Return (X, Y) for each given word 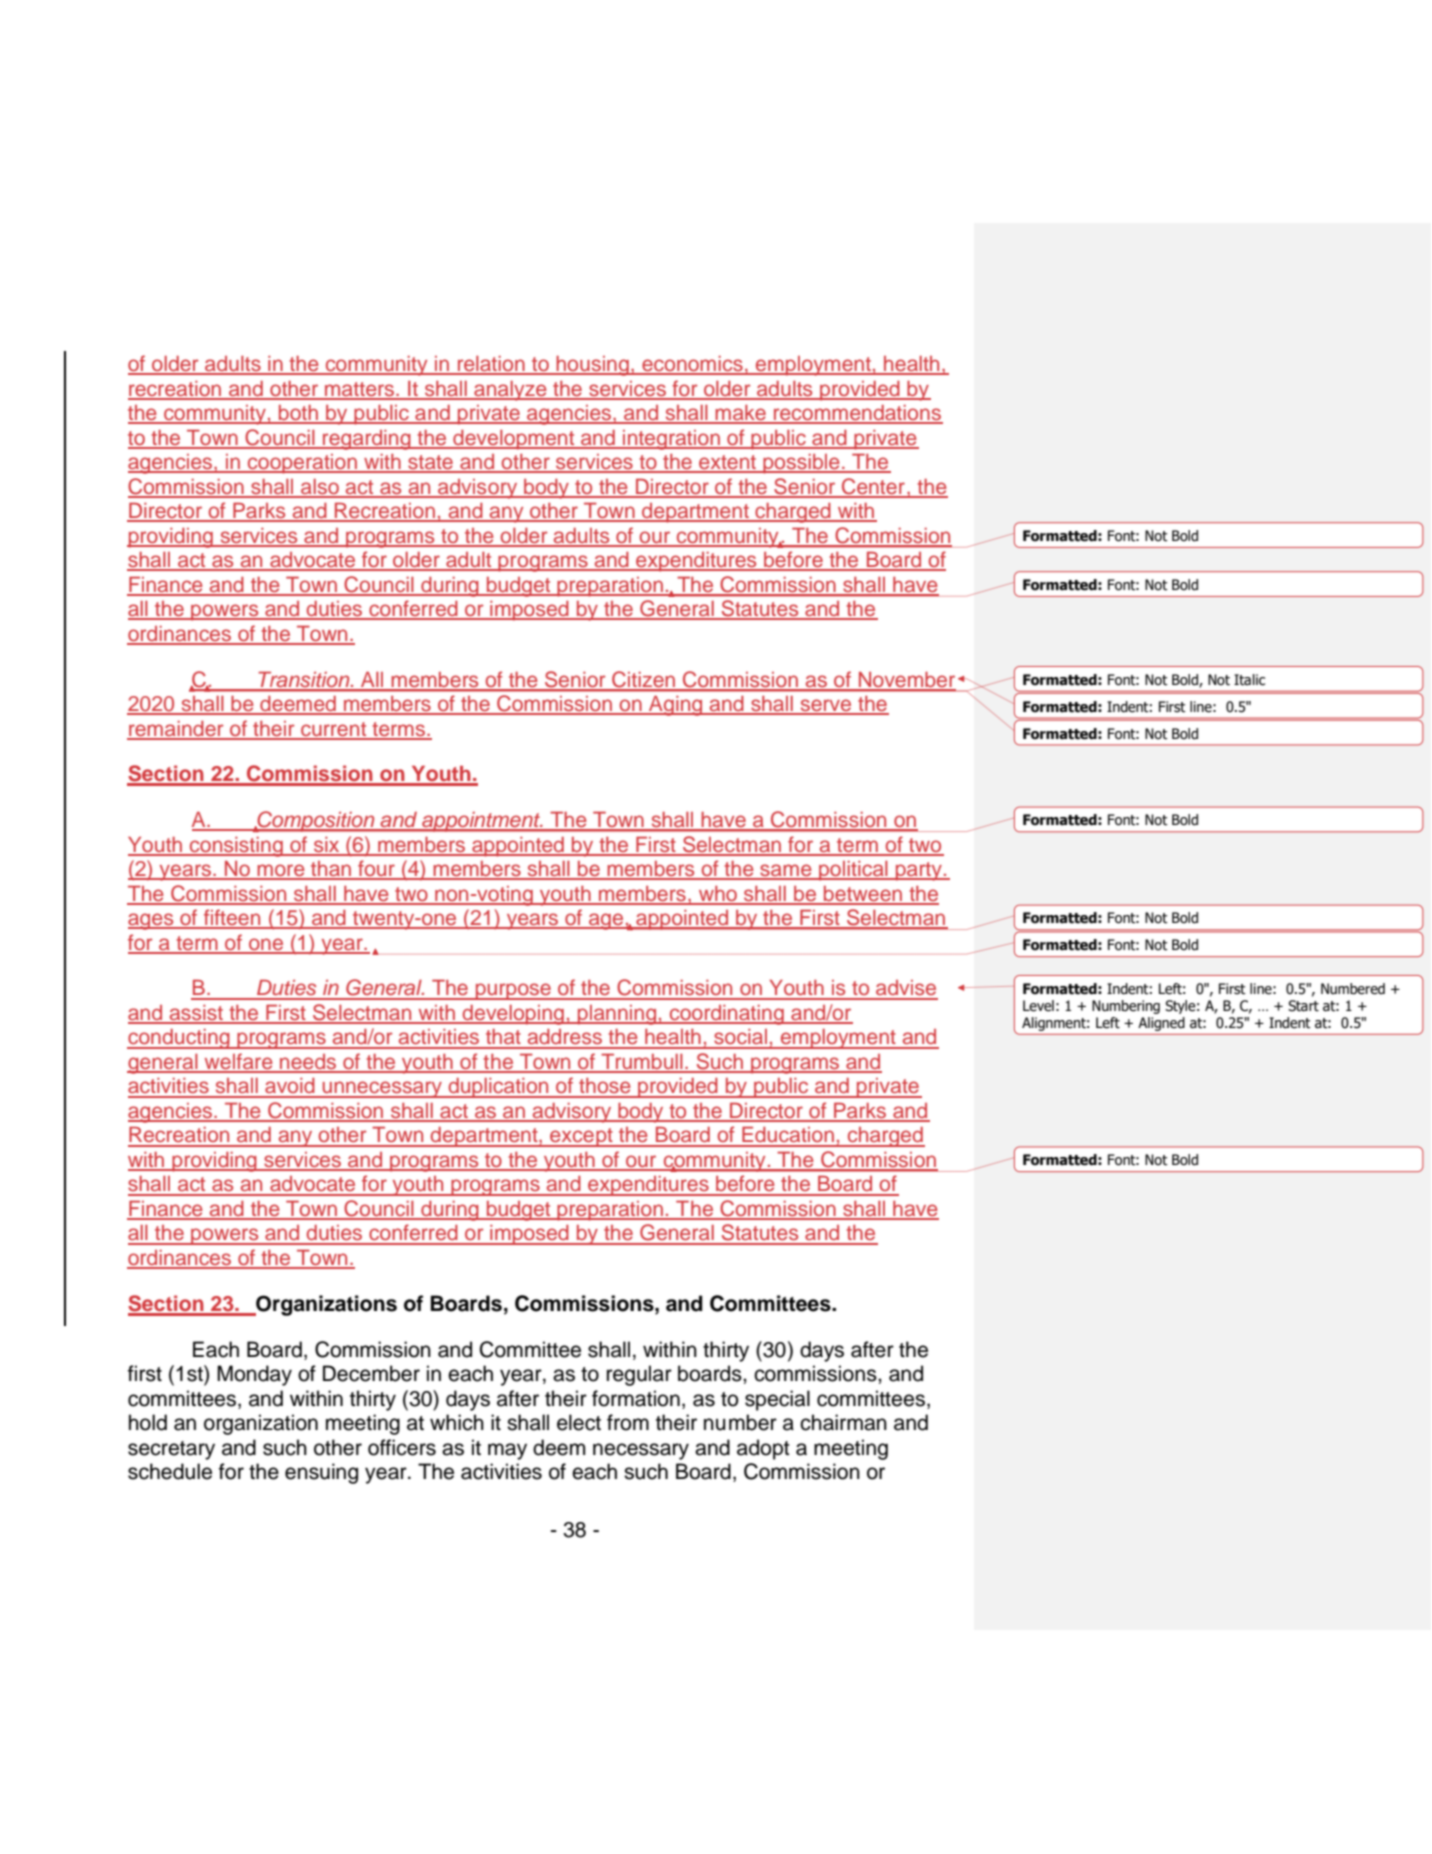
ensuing (321, 1473)
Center (873, 487)
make (740, 414)
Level (1038, 1006)
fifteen (232, 918)
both (298, 414)
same (786, 871)
